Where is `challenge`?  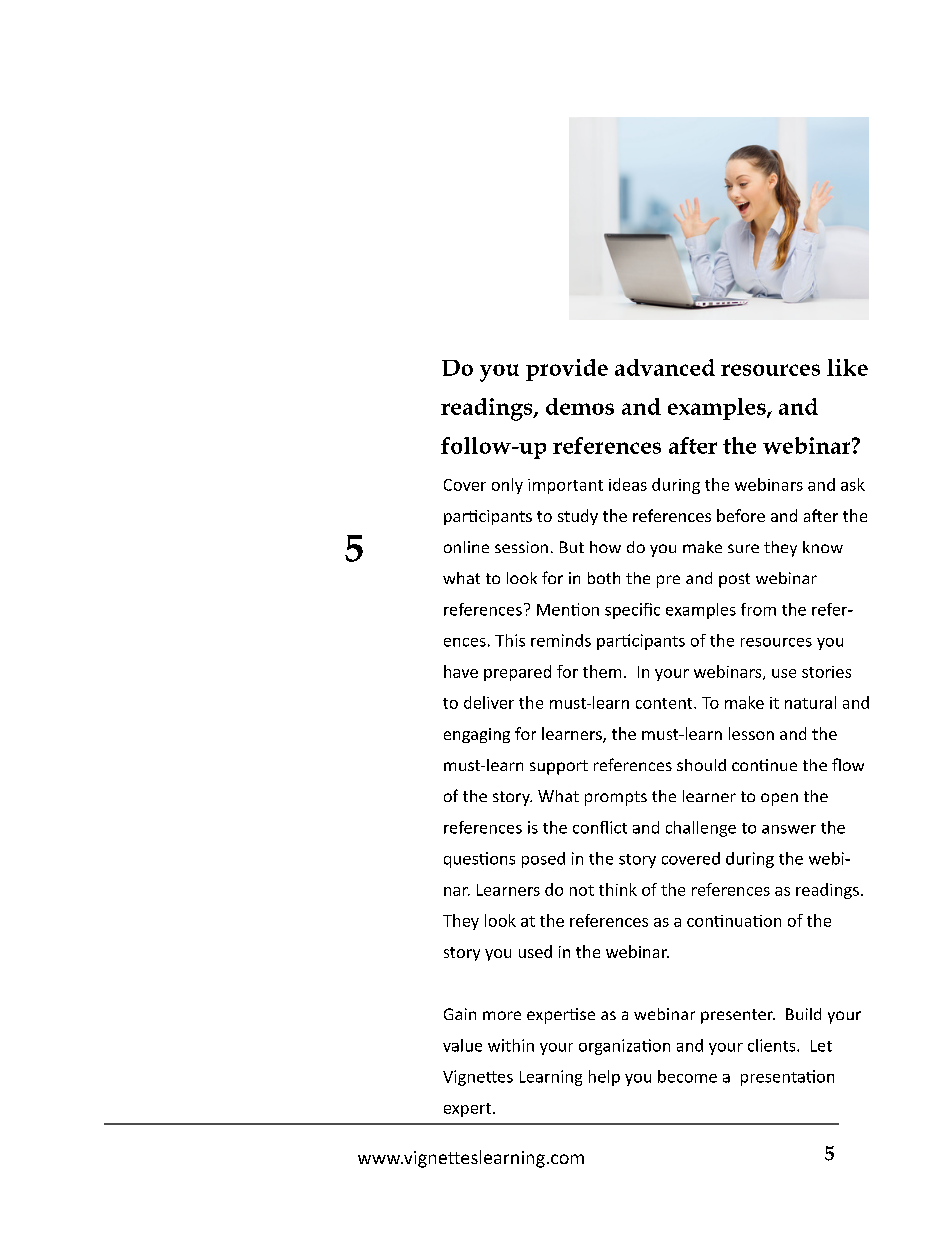 challenge is located at coordinates (701, 829).
